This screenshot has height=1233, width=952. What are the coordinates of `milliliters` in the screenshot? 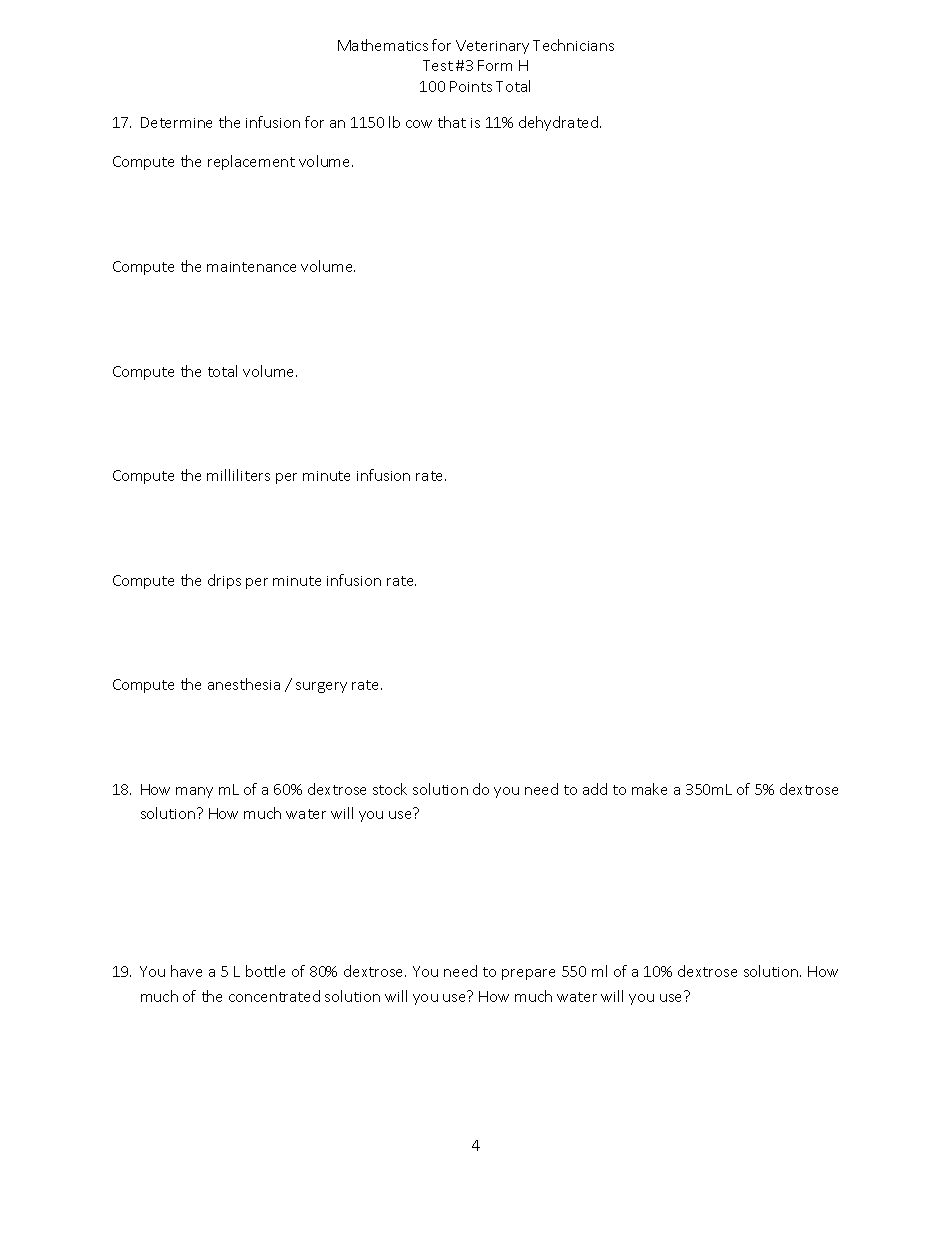 It's located at (238, 475).
